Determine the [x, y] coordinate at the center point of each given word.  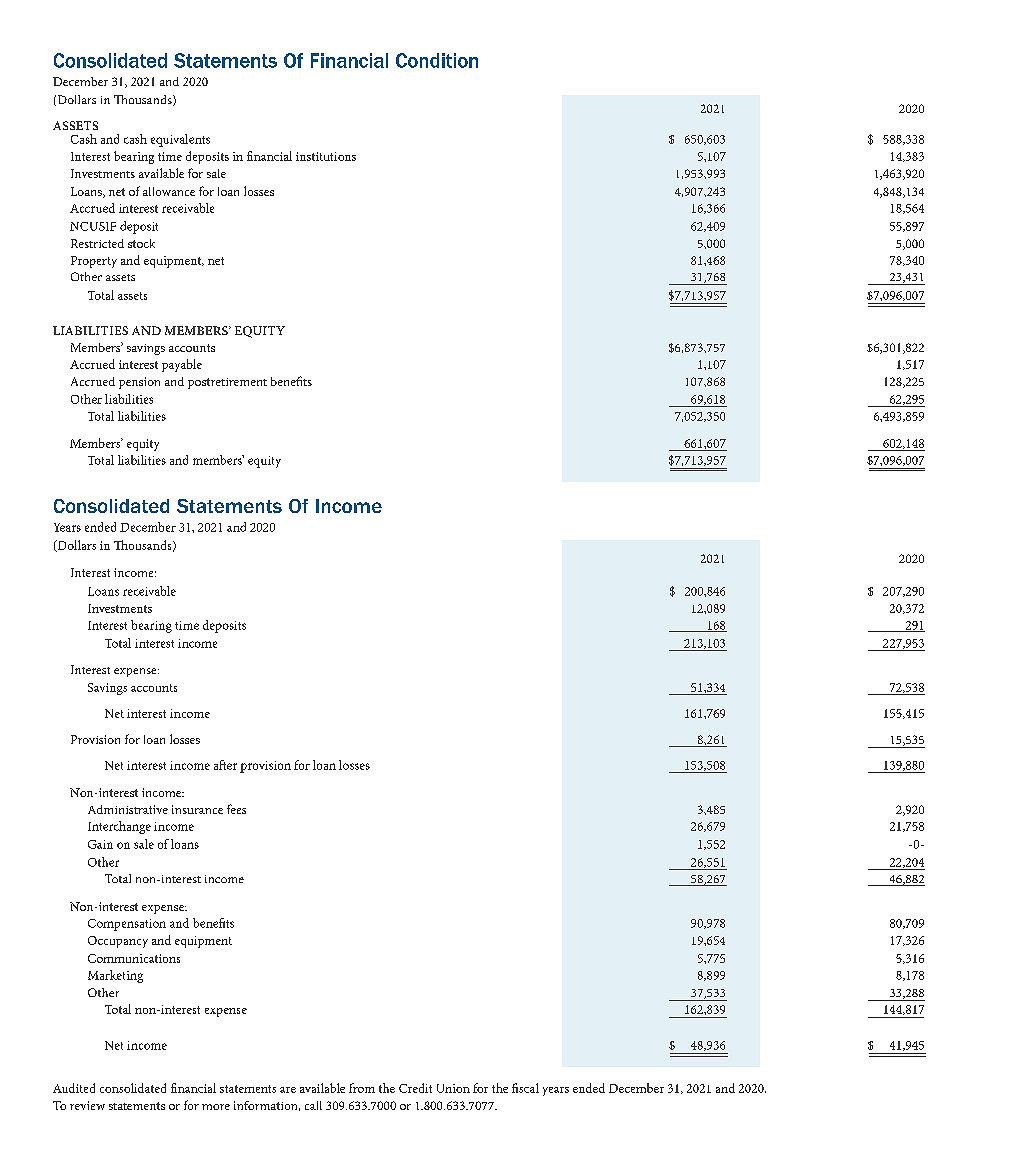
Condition [437, 60]
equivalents [180, 140]
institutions [326, 156]
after [225, 765]
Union [453, 1088]
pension [139, 383]
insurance [197, 809]
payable [182, 365]
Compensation [127, 925]
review [87, 1105]
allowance [169, 191]
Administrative [128, 809]
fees [236, 809]
